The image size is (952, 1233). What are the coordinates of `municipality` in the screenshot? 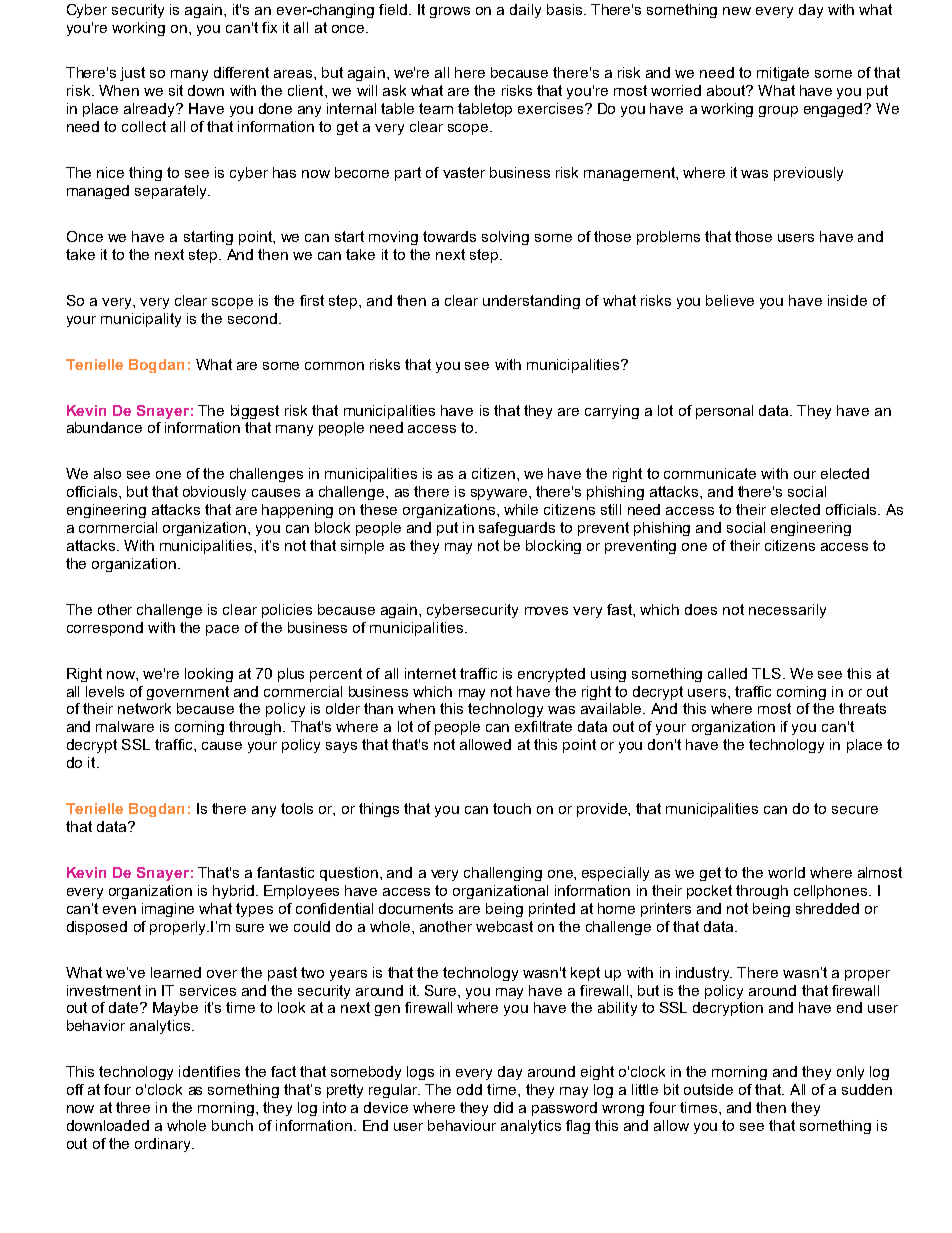 It's located at (141, 320).
